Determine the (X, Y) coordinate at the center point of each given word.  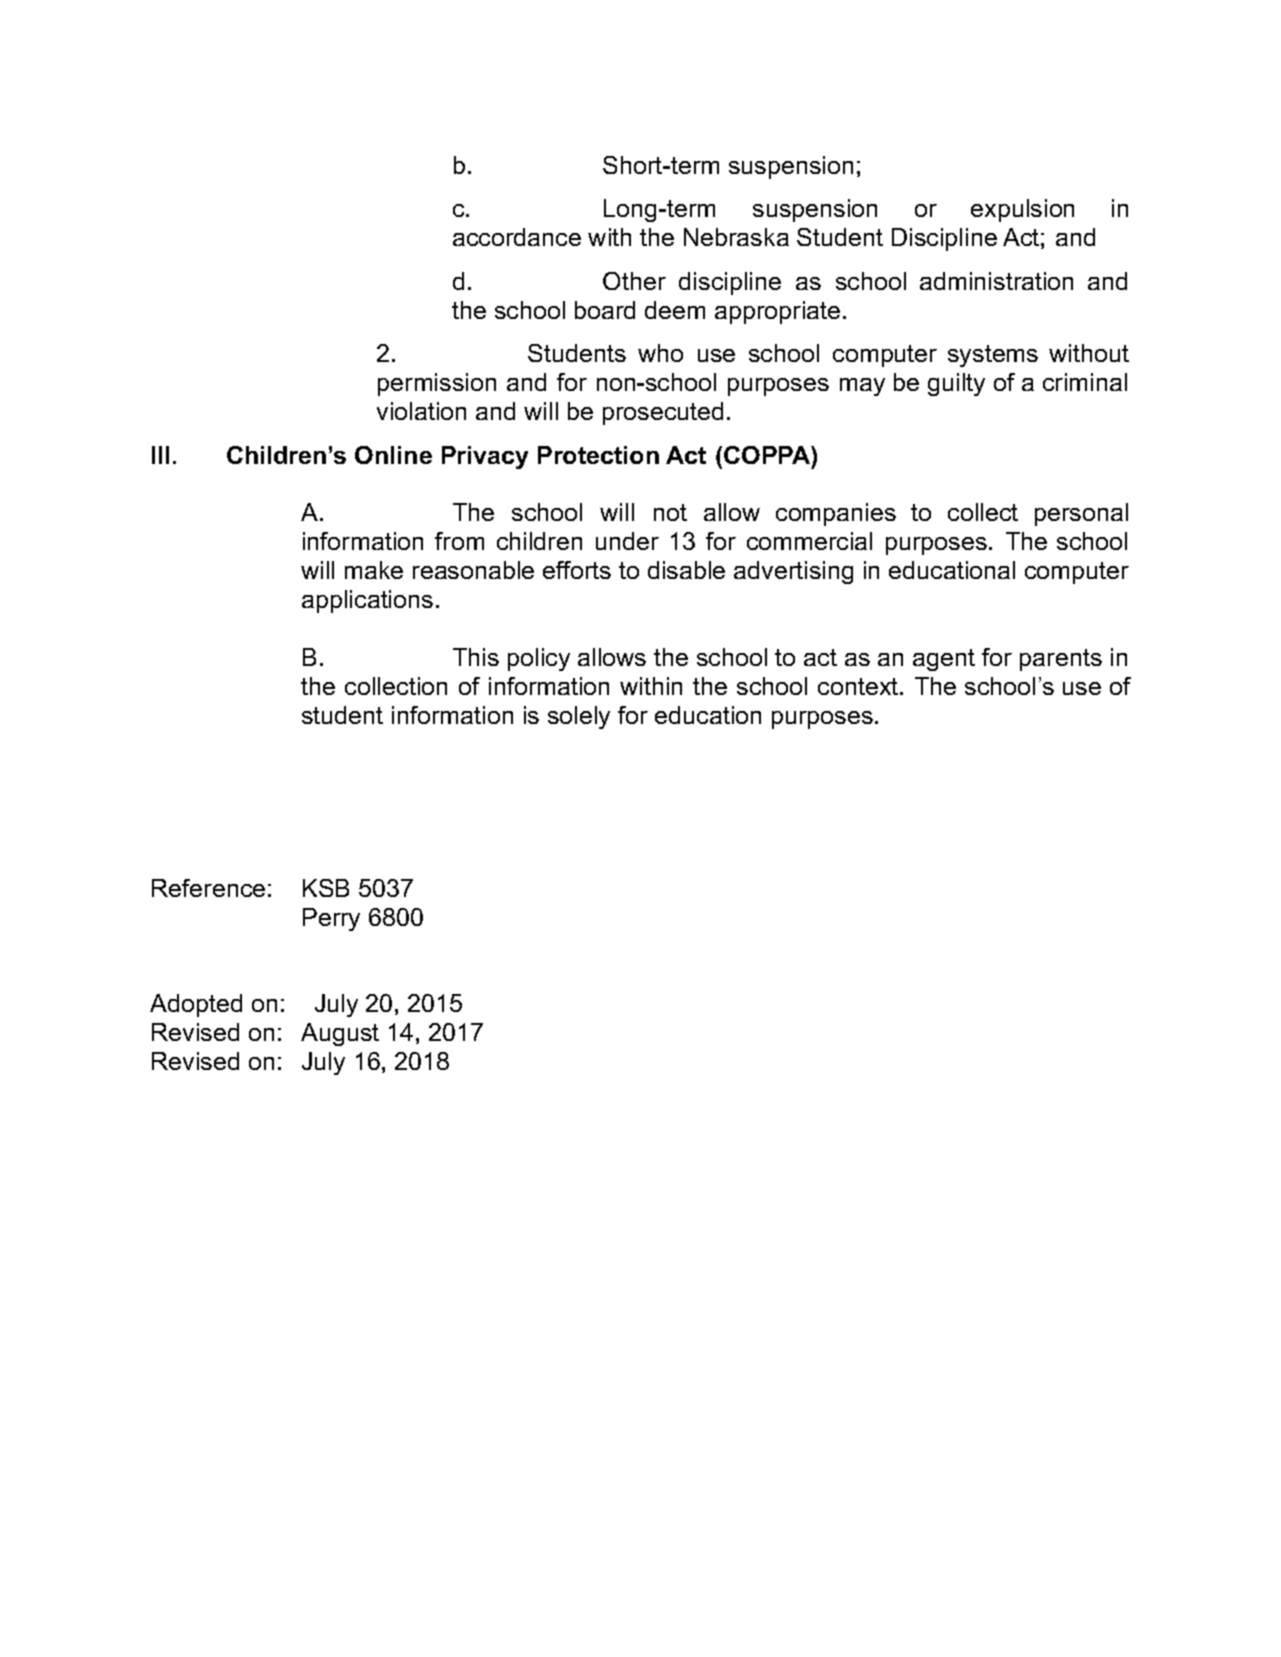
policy (539, 659)
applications (367, 601)
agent (944, 660)
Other (634, 281)
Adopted (196, 1005)
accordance (517, 237)
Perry (331, 919)
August (340, 1034)
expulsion (1022, 210)
